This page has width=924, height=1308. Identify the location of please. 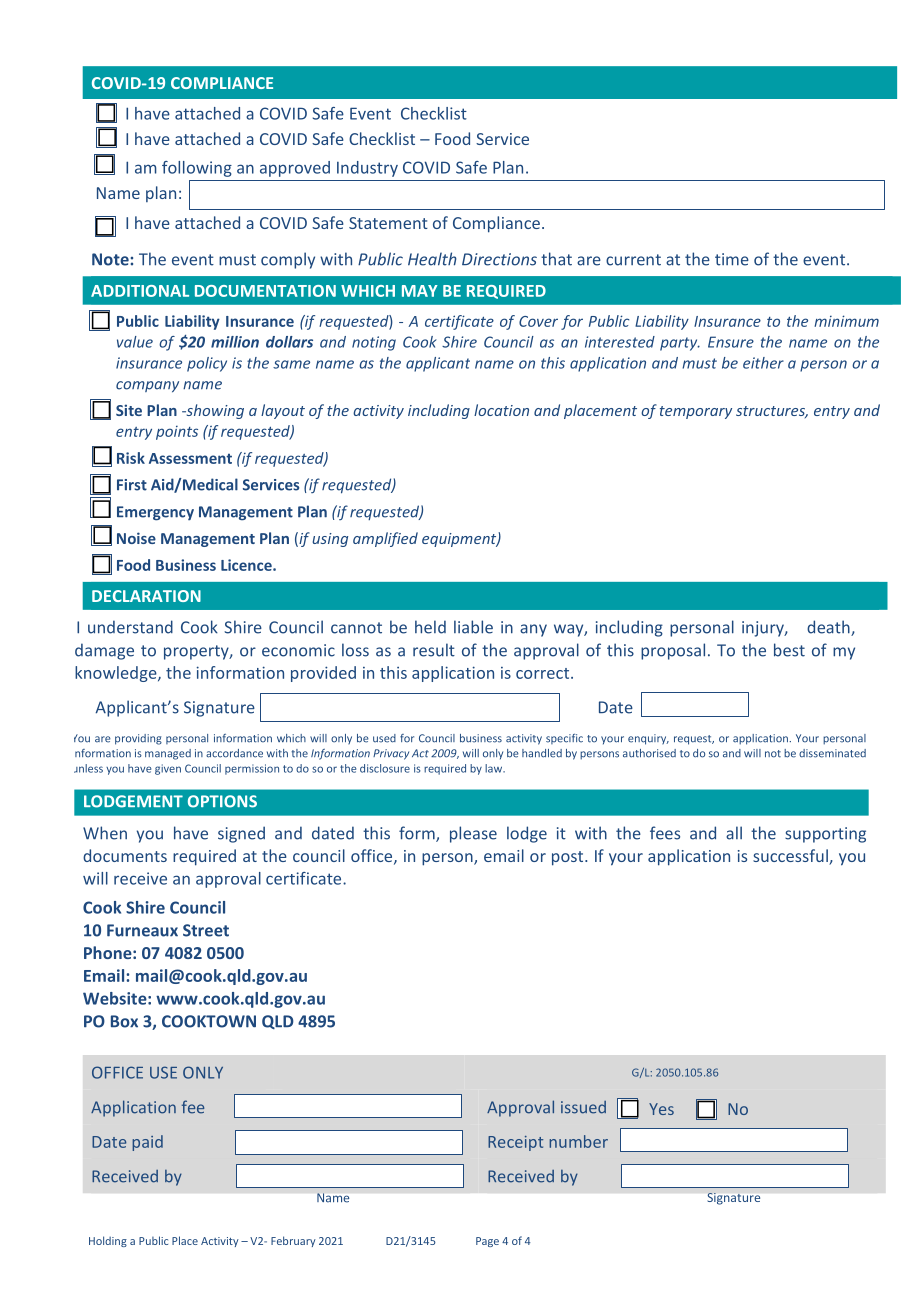
(473, 834).
